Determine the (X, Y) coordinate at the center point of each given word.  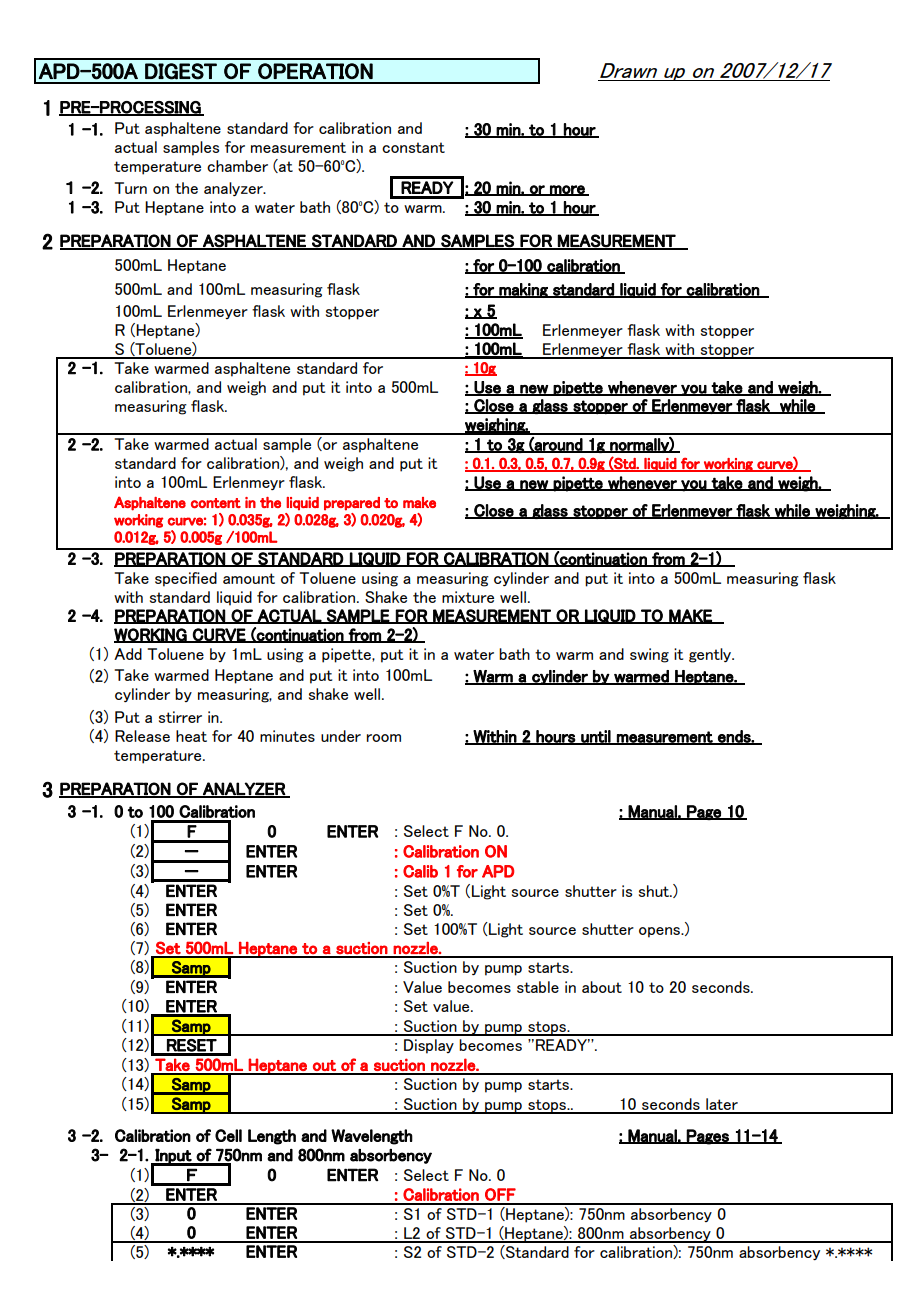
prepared (352, 504)
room (384, 738)
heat (191, 736)
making (523, 290)
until (595, 737)
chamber (237, 166)
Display (429, 1046)
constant (413, 147)
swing (649, 655)
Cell (228, 1135)
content (216, 503)
